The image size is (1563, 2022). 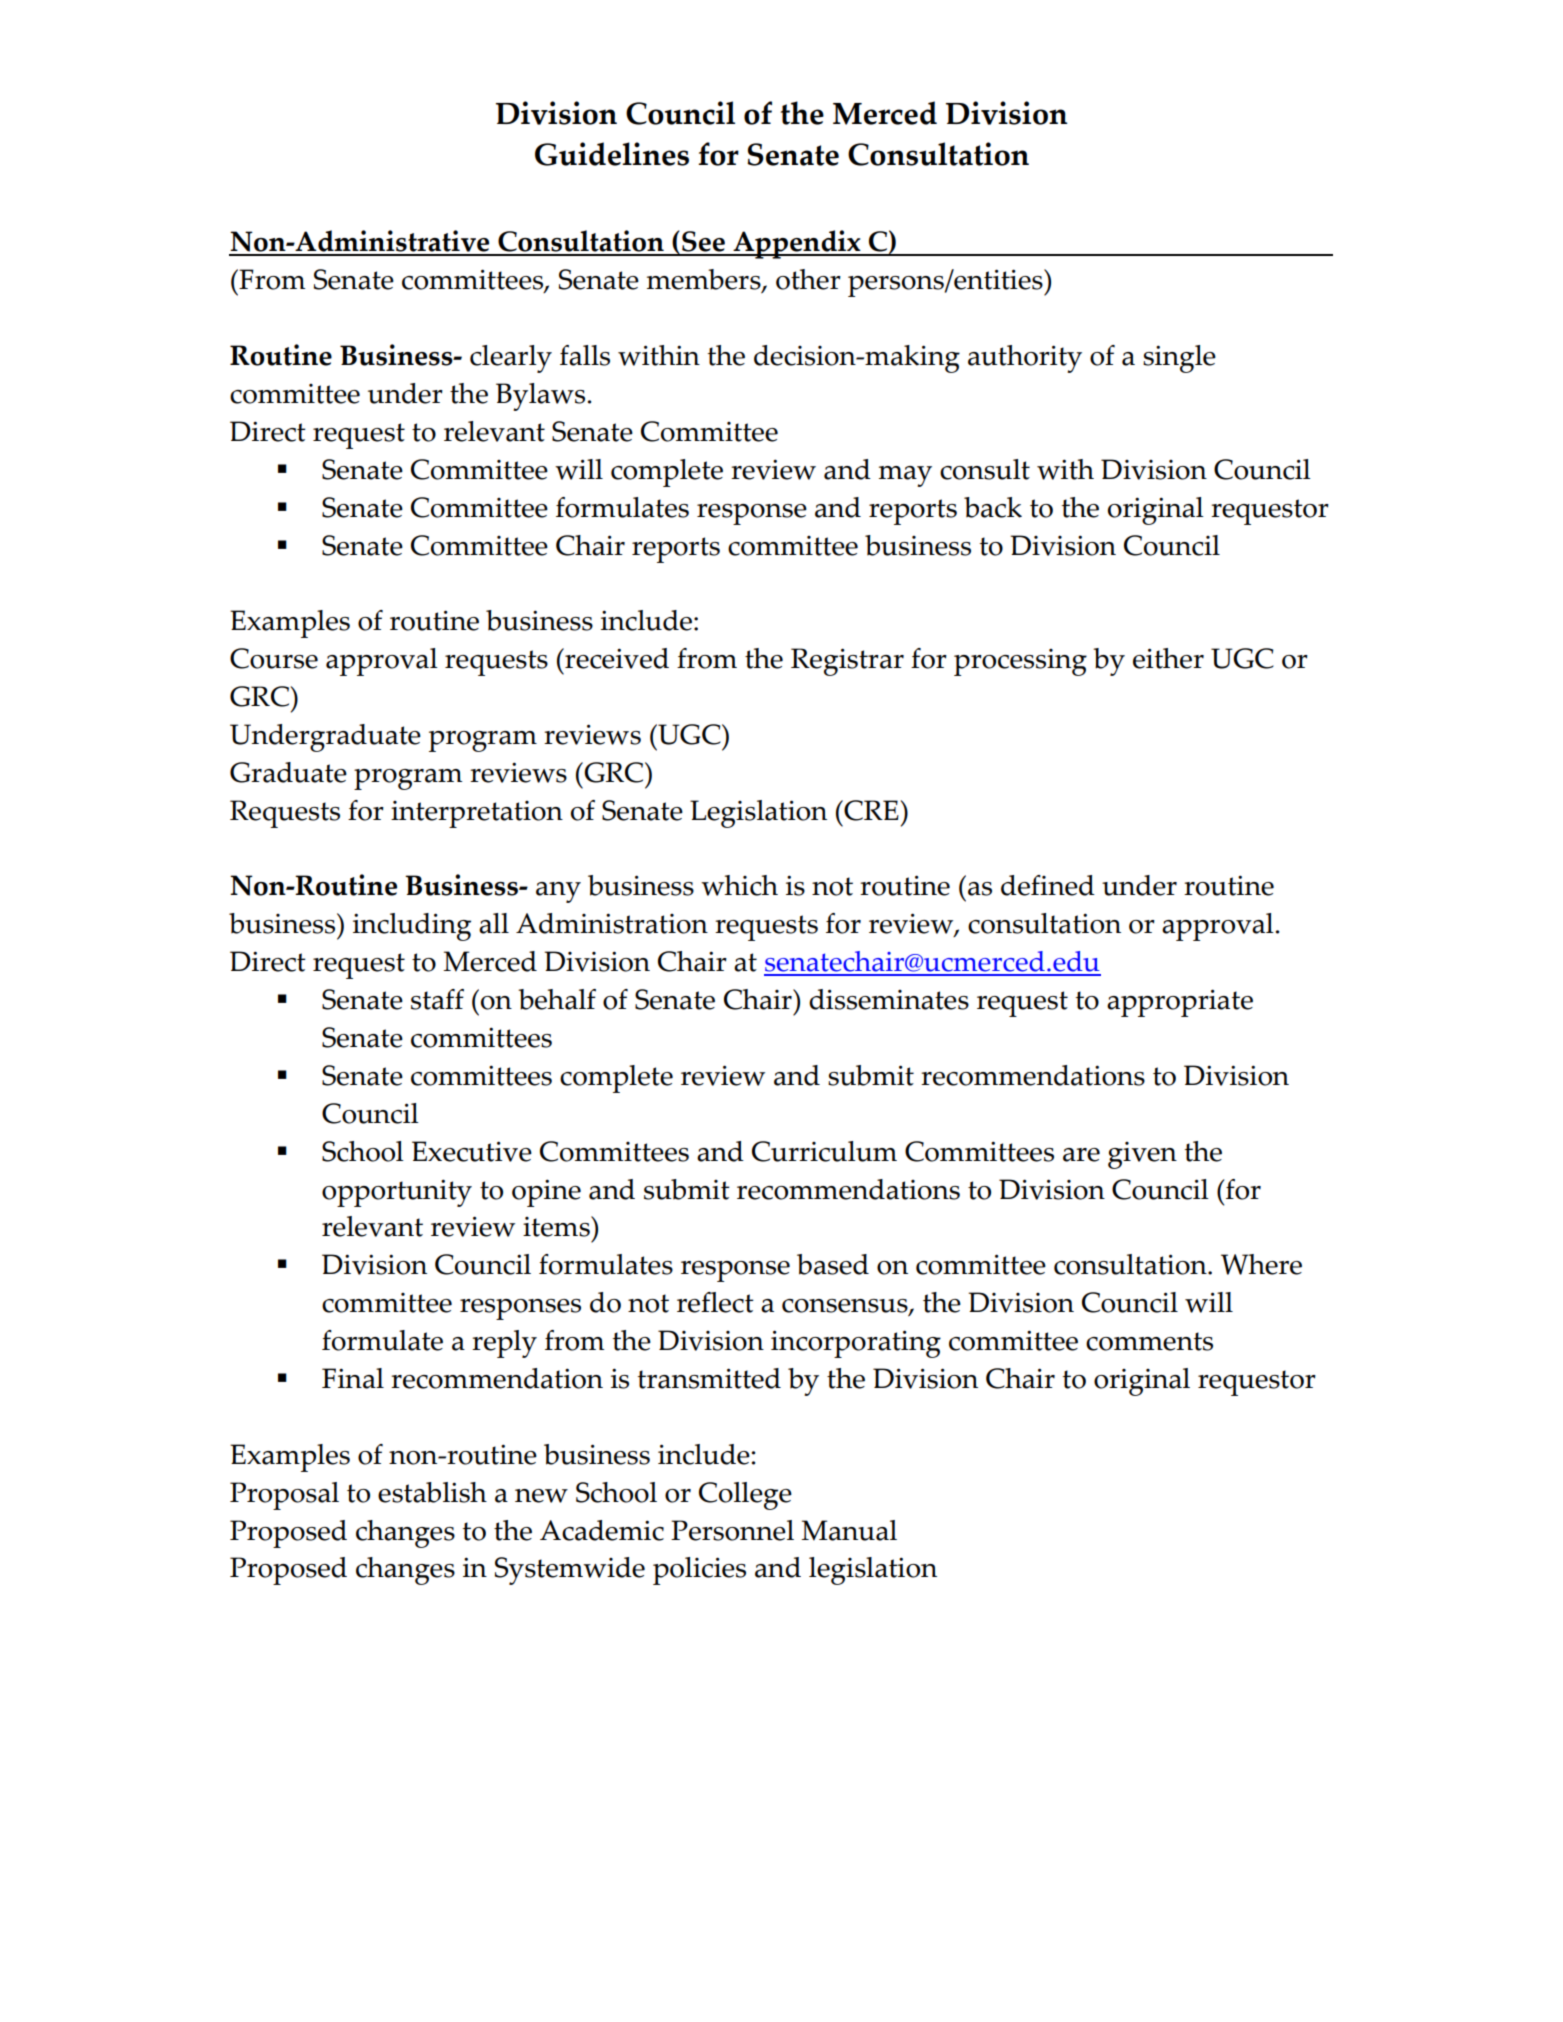 What do you see at coordinates (732, 1530) in the page?
I see `Personnel` at bounding box center [732, 1530].
